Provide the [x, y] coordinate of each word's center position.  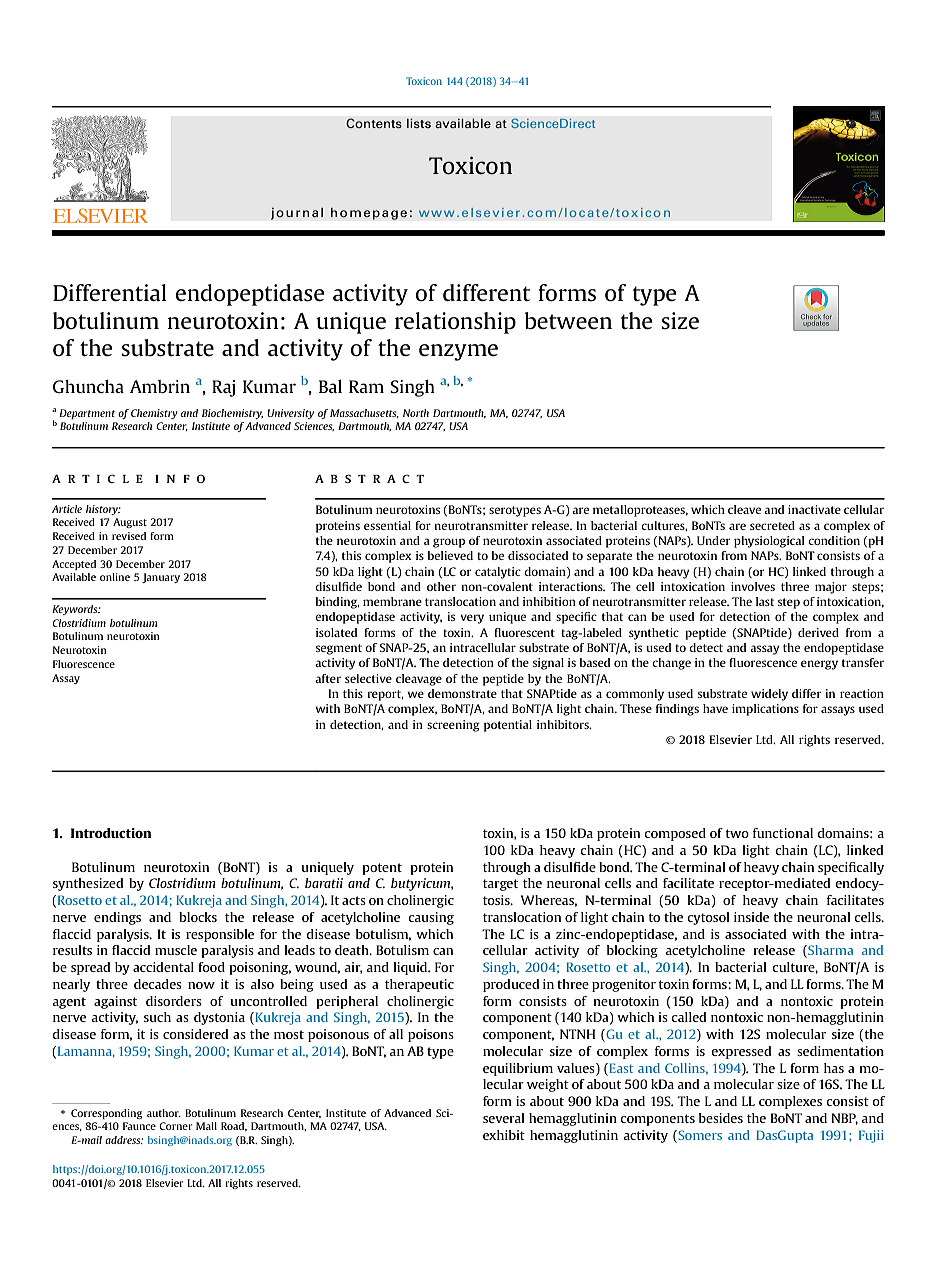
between [568, 320]
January [161, 578]
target [500, 885]
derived [818, 632]
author [164, 1113]
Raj [223, 388]
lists [419, 123]
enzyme [458, 352]
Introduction [111, 833]
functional [783, 833]
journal [297, 213]
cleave [744, 509]
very [472, 619]
